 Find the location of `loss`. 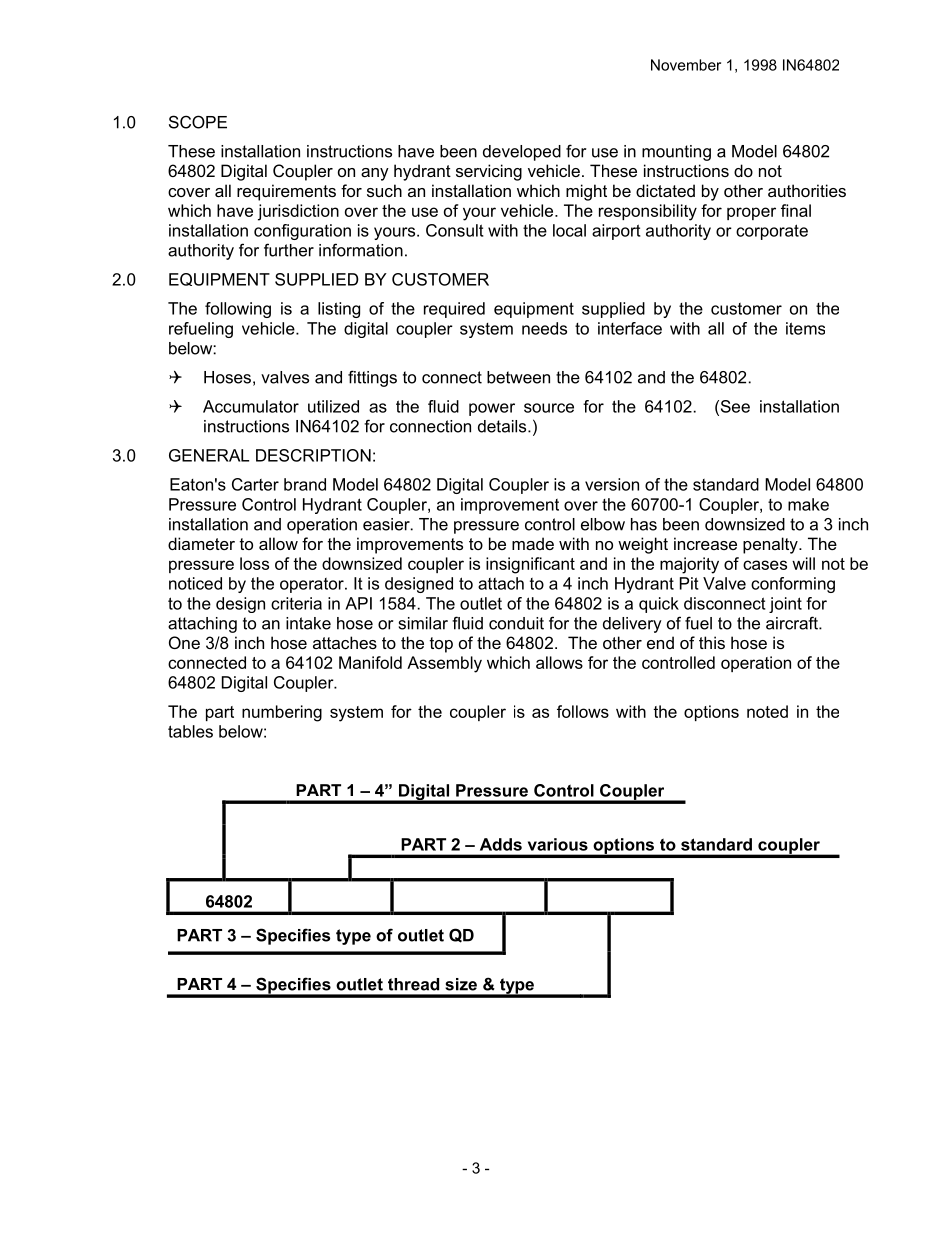

loss is located at coordinates (254, 563).
